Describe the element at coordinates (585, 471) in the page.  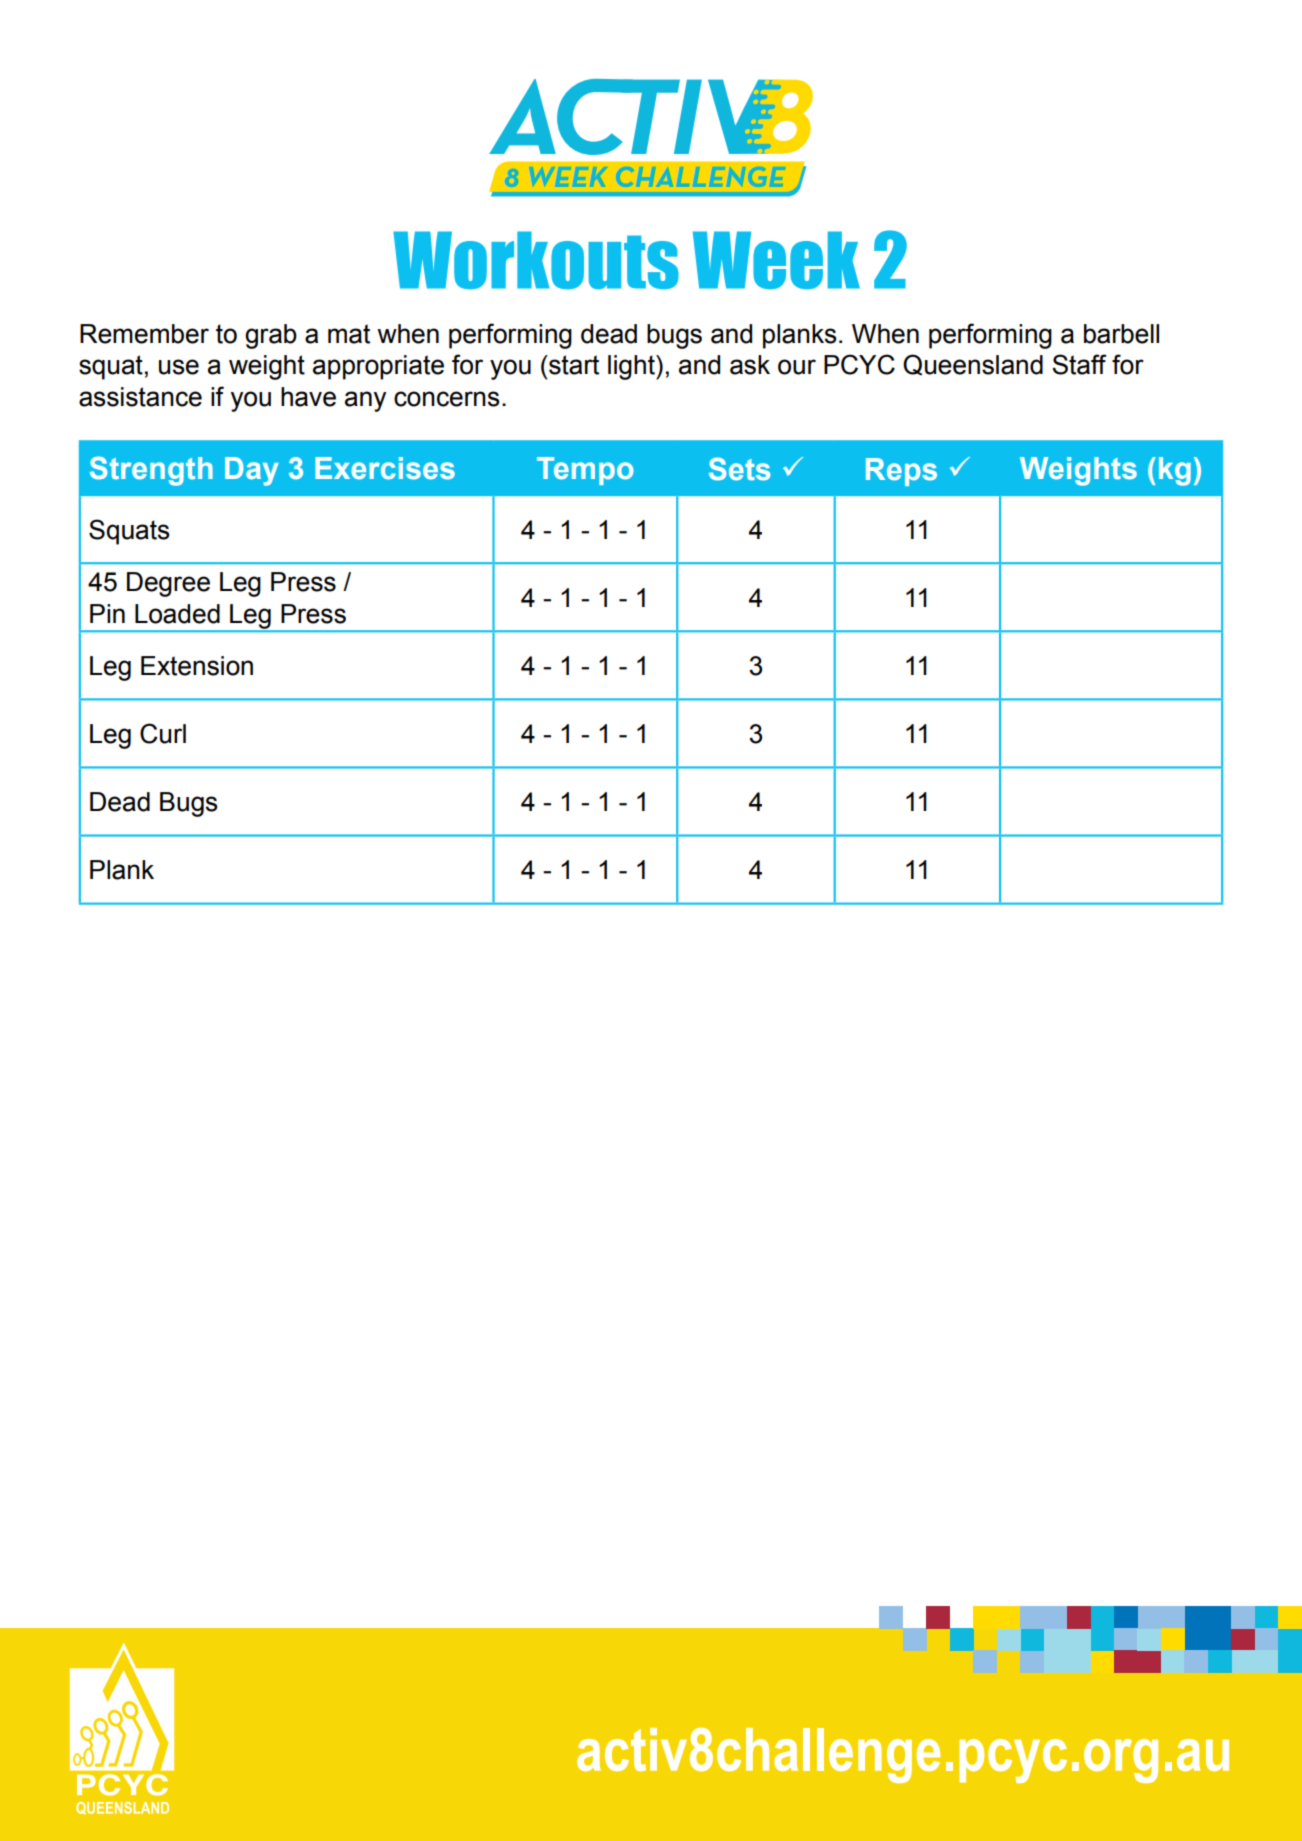
I see `Tempo` at that location.
